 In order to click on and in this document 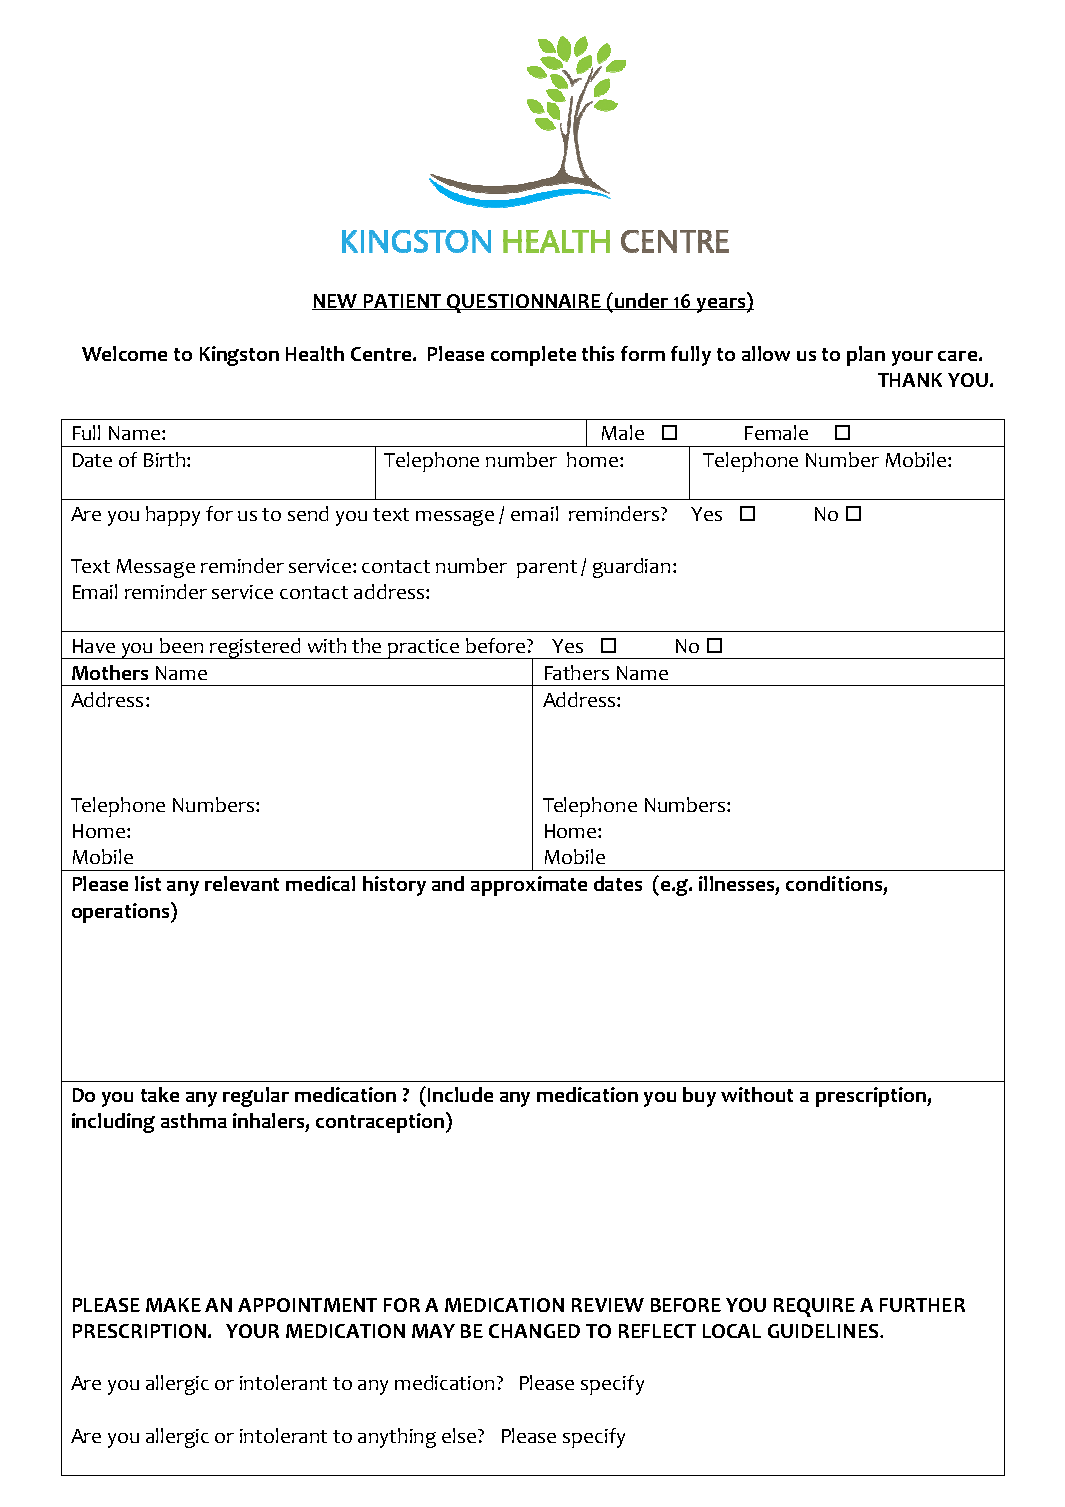, I will do `click(448, 883)`.
